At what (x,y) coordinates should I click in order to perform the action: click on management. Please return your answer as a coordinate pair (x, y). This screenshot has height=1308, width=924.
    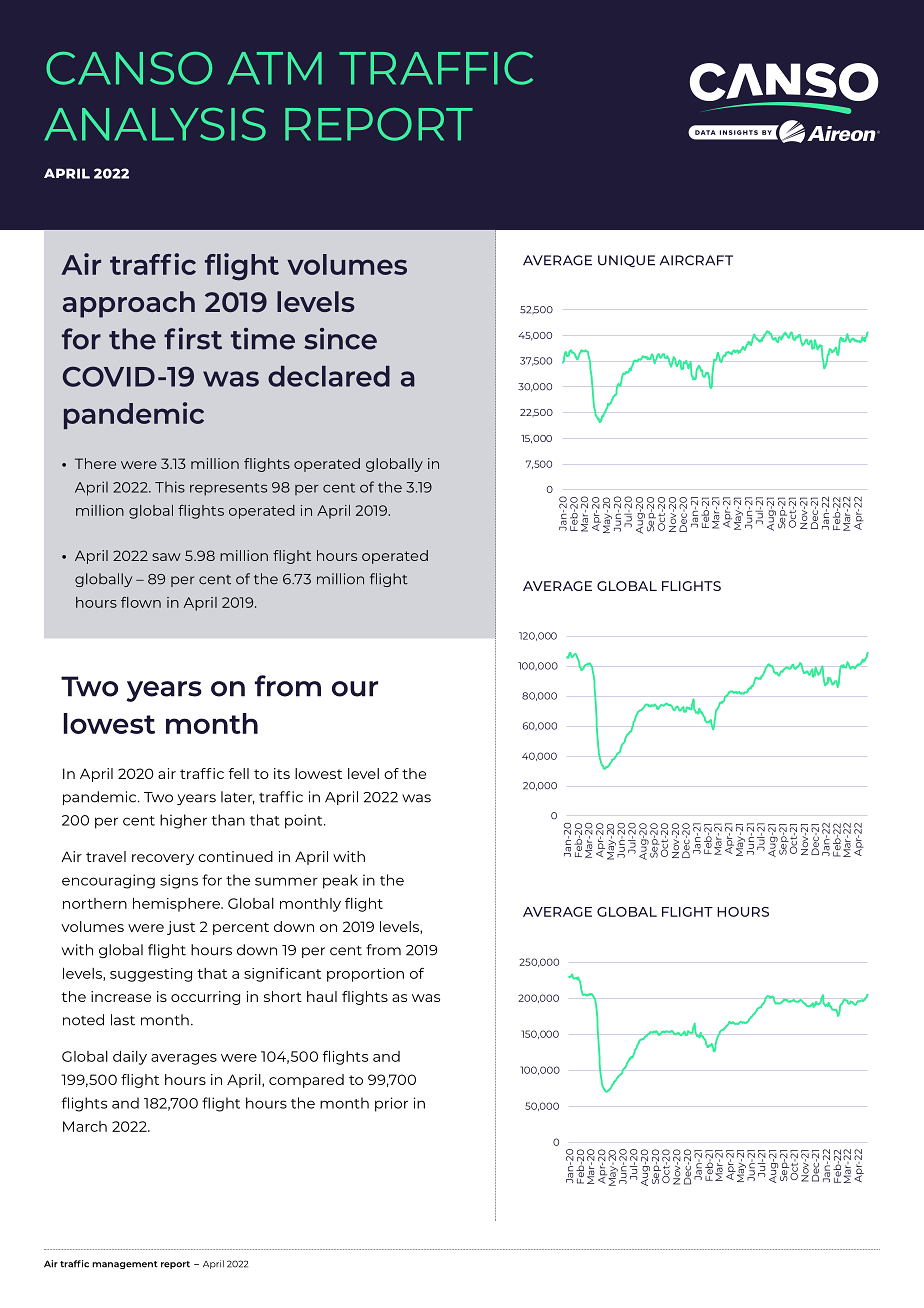
    Looking at the image, I should click on (125, 1265).
